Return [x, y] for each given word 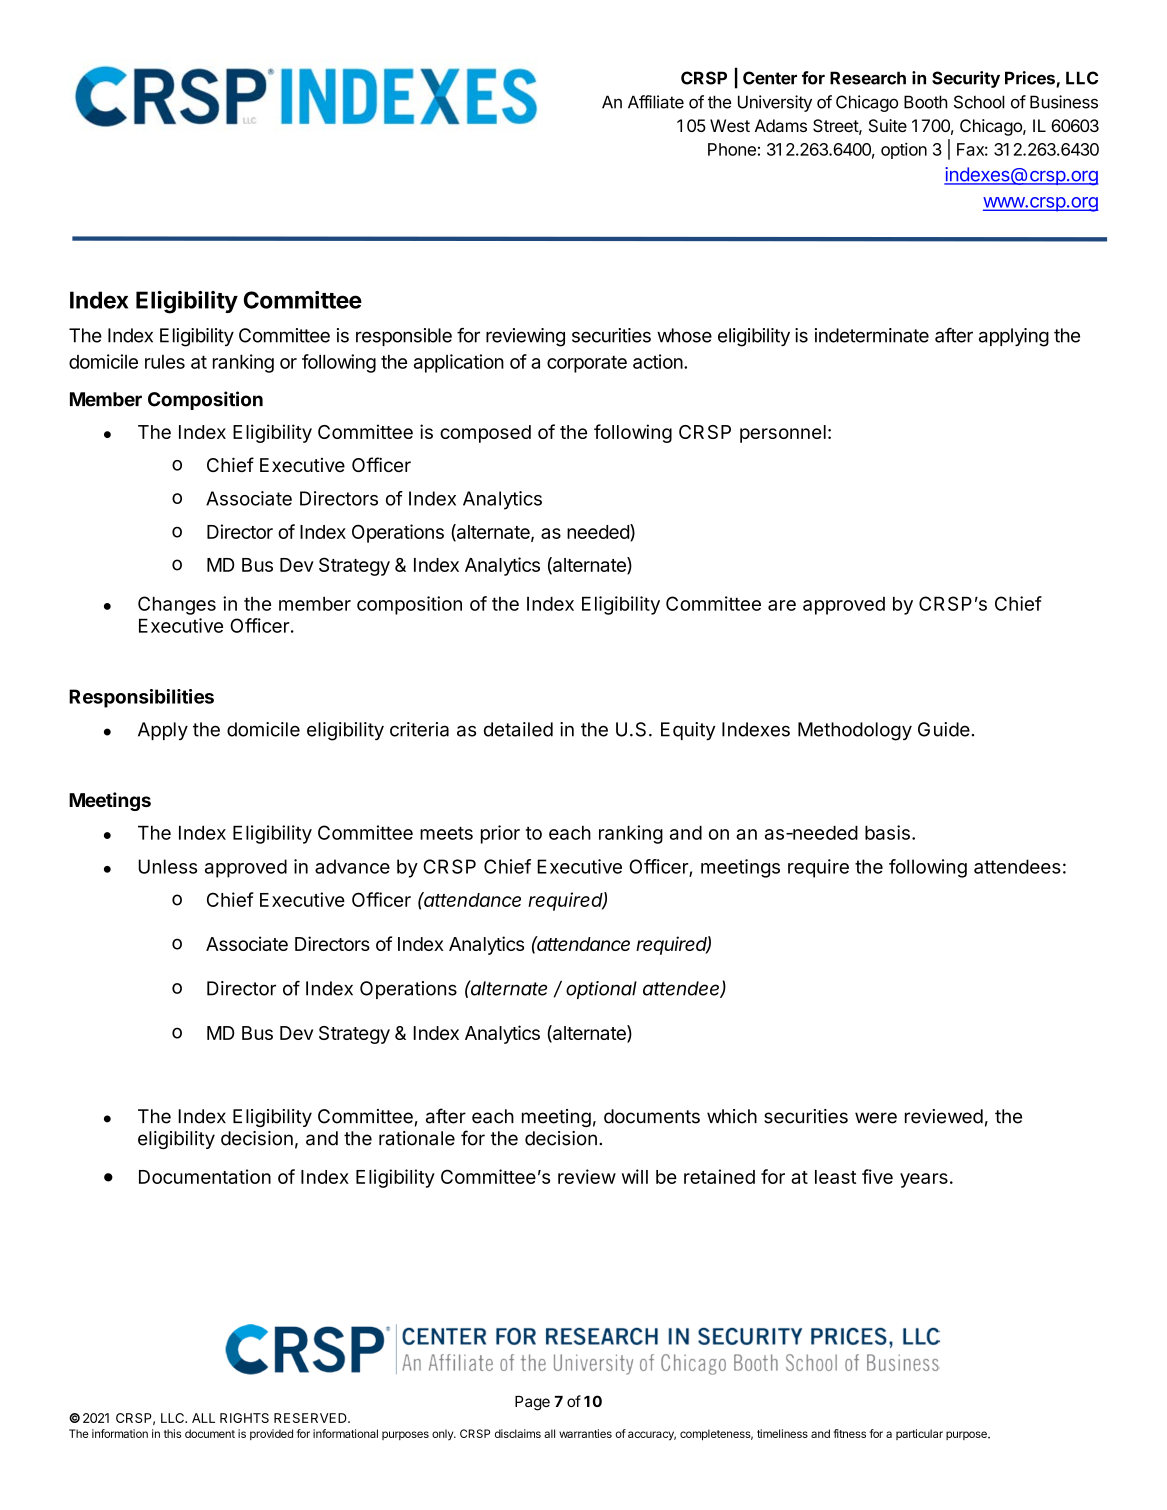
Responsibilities [141, 698]
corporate [587, 364]
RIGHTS [244, 1418]
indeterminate [872, 335]
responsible [404, 337]
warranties [585, 1433]
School [979, 102]
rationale [417, 1138]
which [732, 1116]
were [876, 1118]
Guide [944, 729]
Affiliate [656, 102]
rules [165, 362]
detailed [518, 729]
